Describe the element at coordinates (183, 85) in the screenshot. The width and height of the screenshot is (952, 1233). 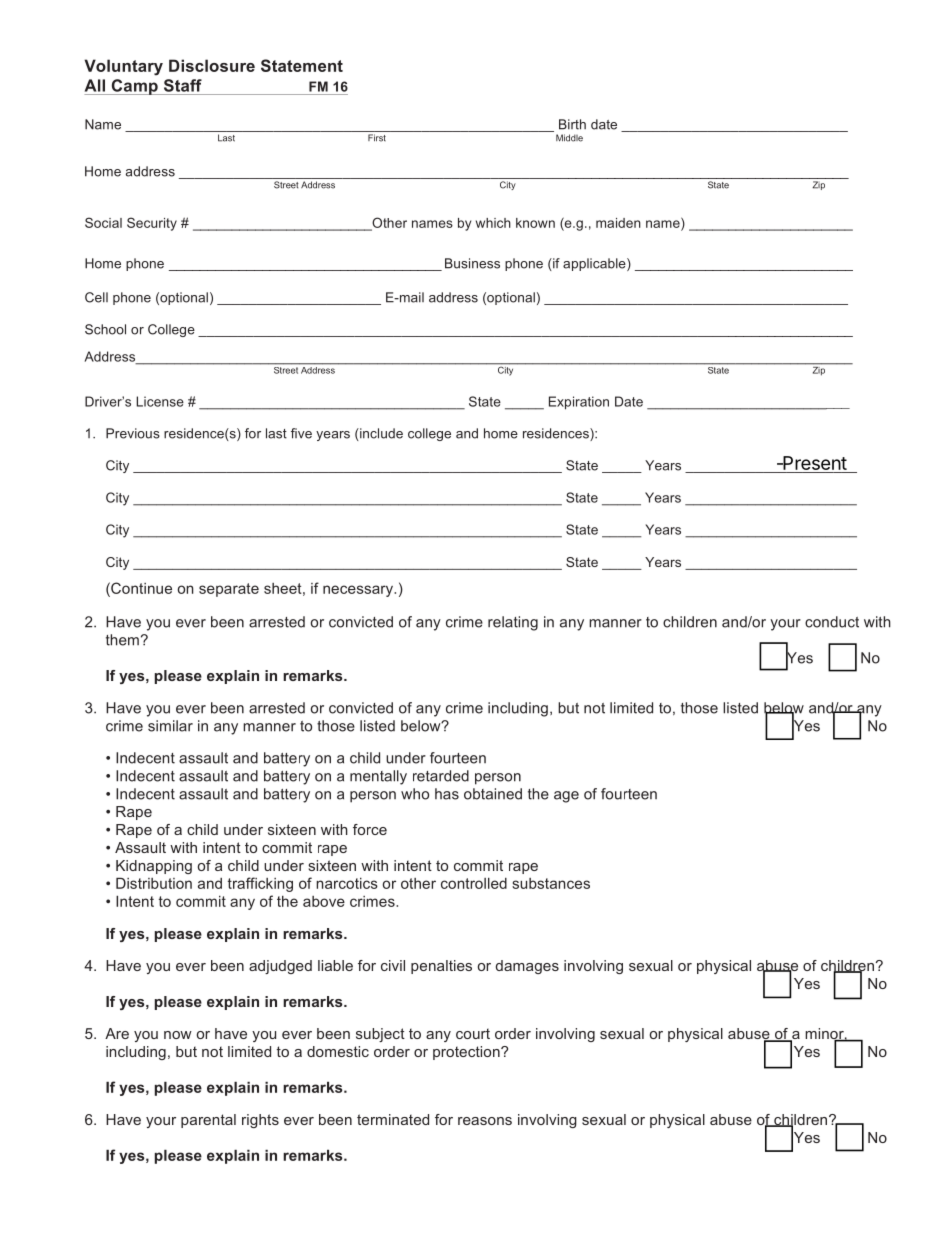
I see `Staff` at that location.
